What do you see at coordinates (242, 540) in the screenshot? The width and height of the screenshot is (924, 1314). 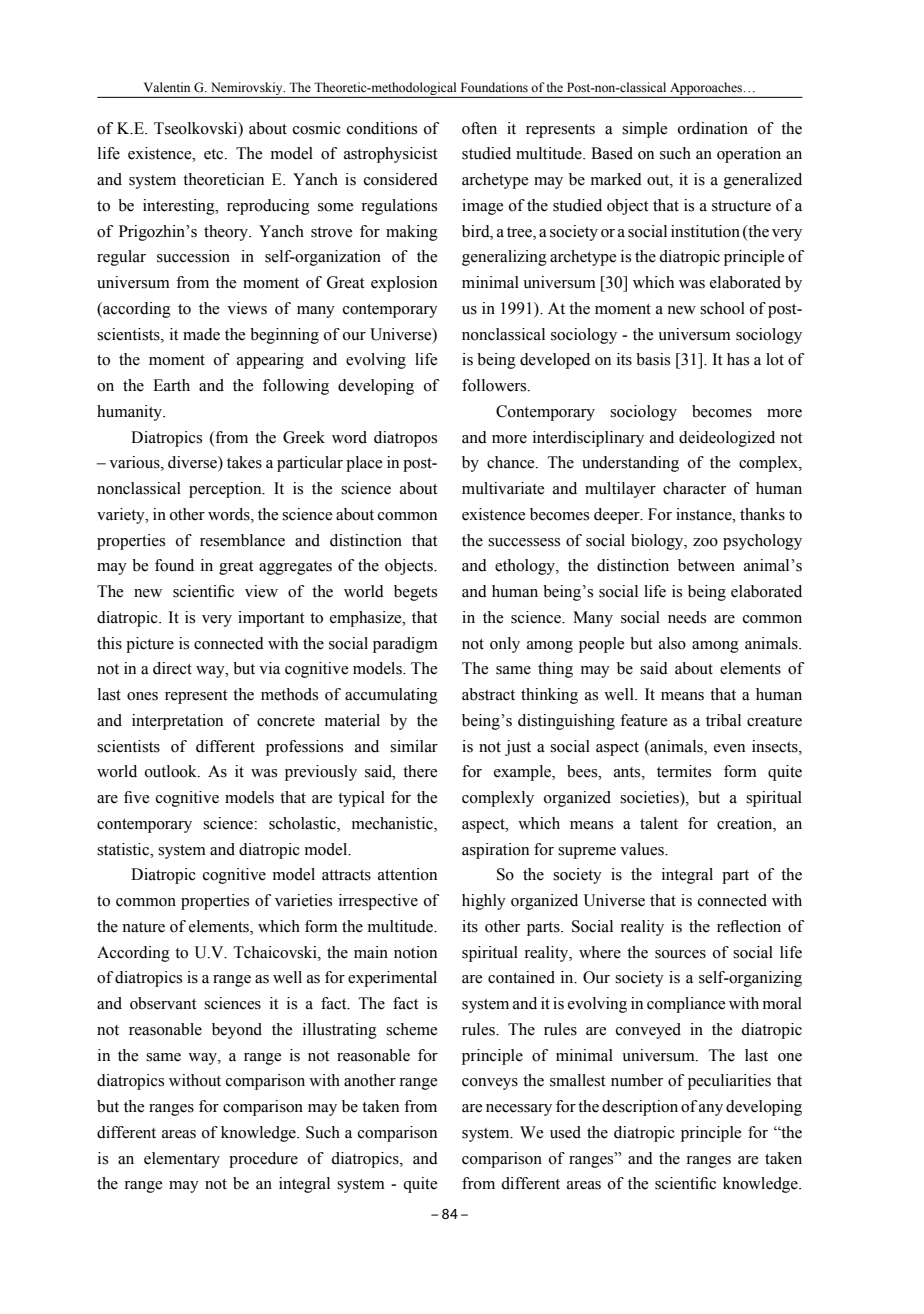 I see `resemblance` at bounding box center [242, 540].
